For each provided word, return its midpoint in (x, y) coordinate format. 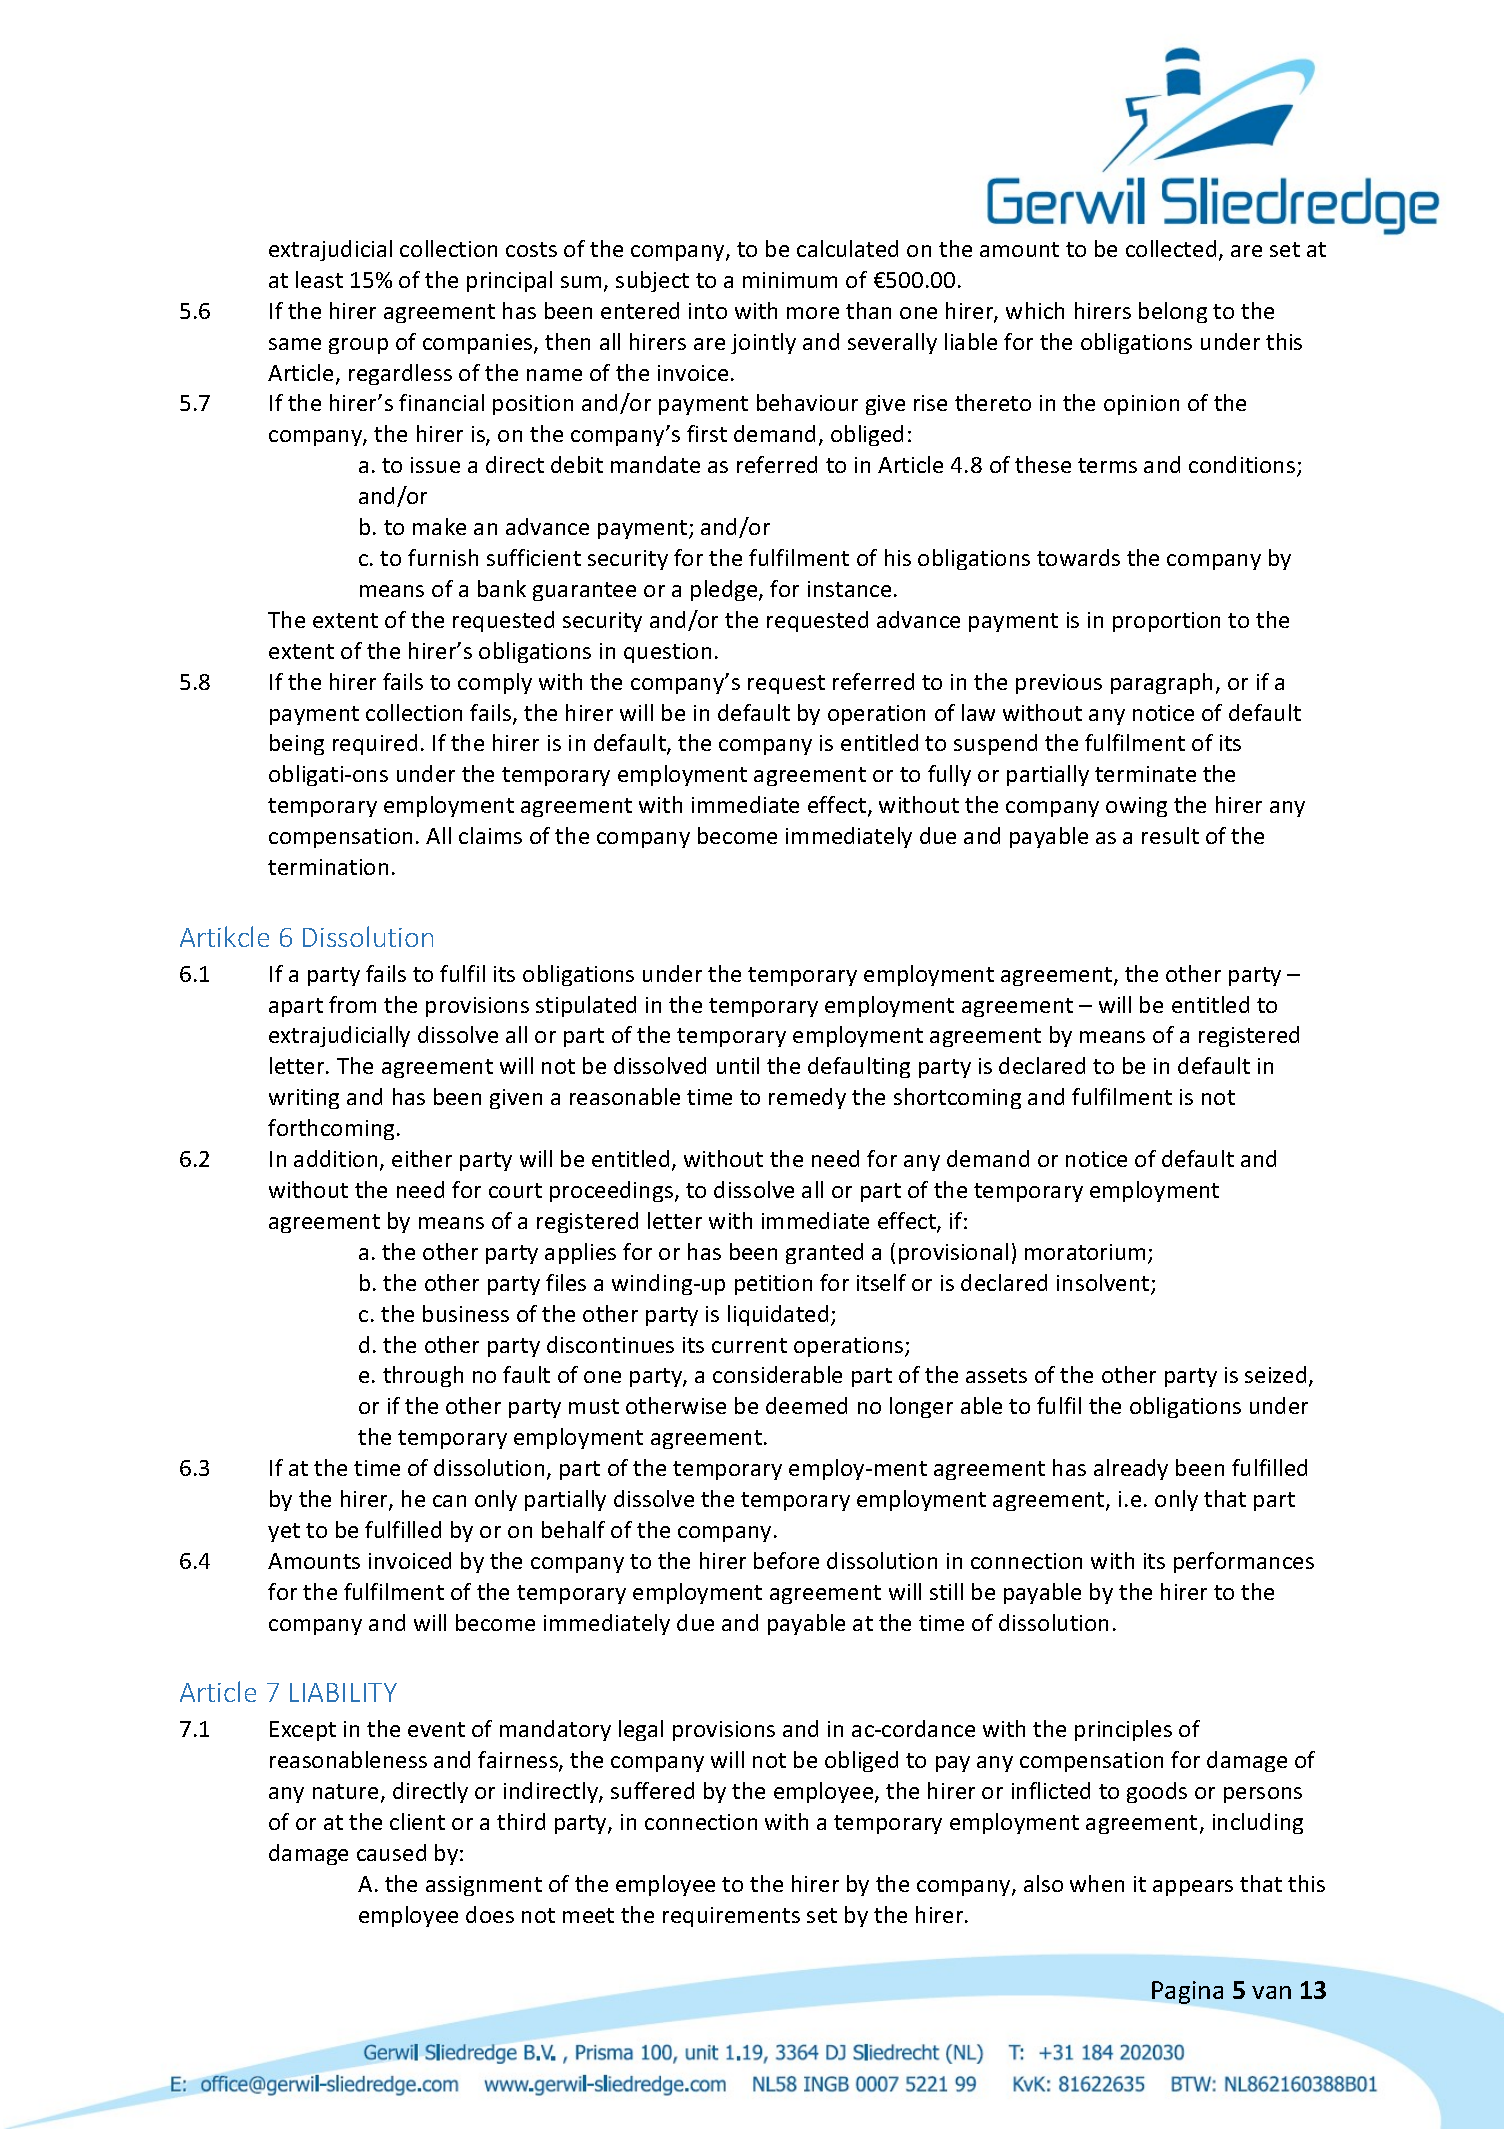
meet (588, 1915)
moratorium (1087, 1253)
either (422, 1158)
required (375, 744)
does (490, 1914)
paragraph (1161, 683)
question (667, 653)
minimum (790, 280)
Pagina (1187, 1992)
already (1131, 1469)
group (358, 346)
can (449, 1501)
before (786, 1560)
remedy (807, 1098)
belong (1173, 312)
